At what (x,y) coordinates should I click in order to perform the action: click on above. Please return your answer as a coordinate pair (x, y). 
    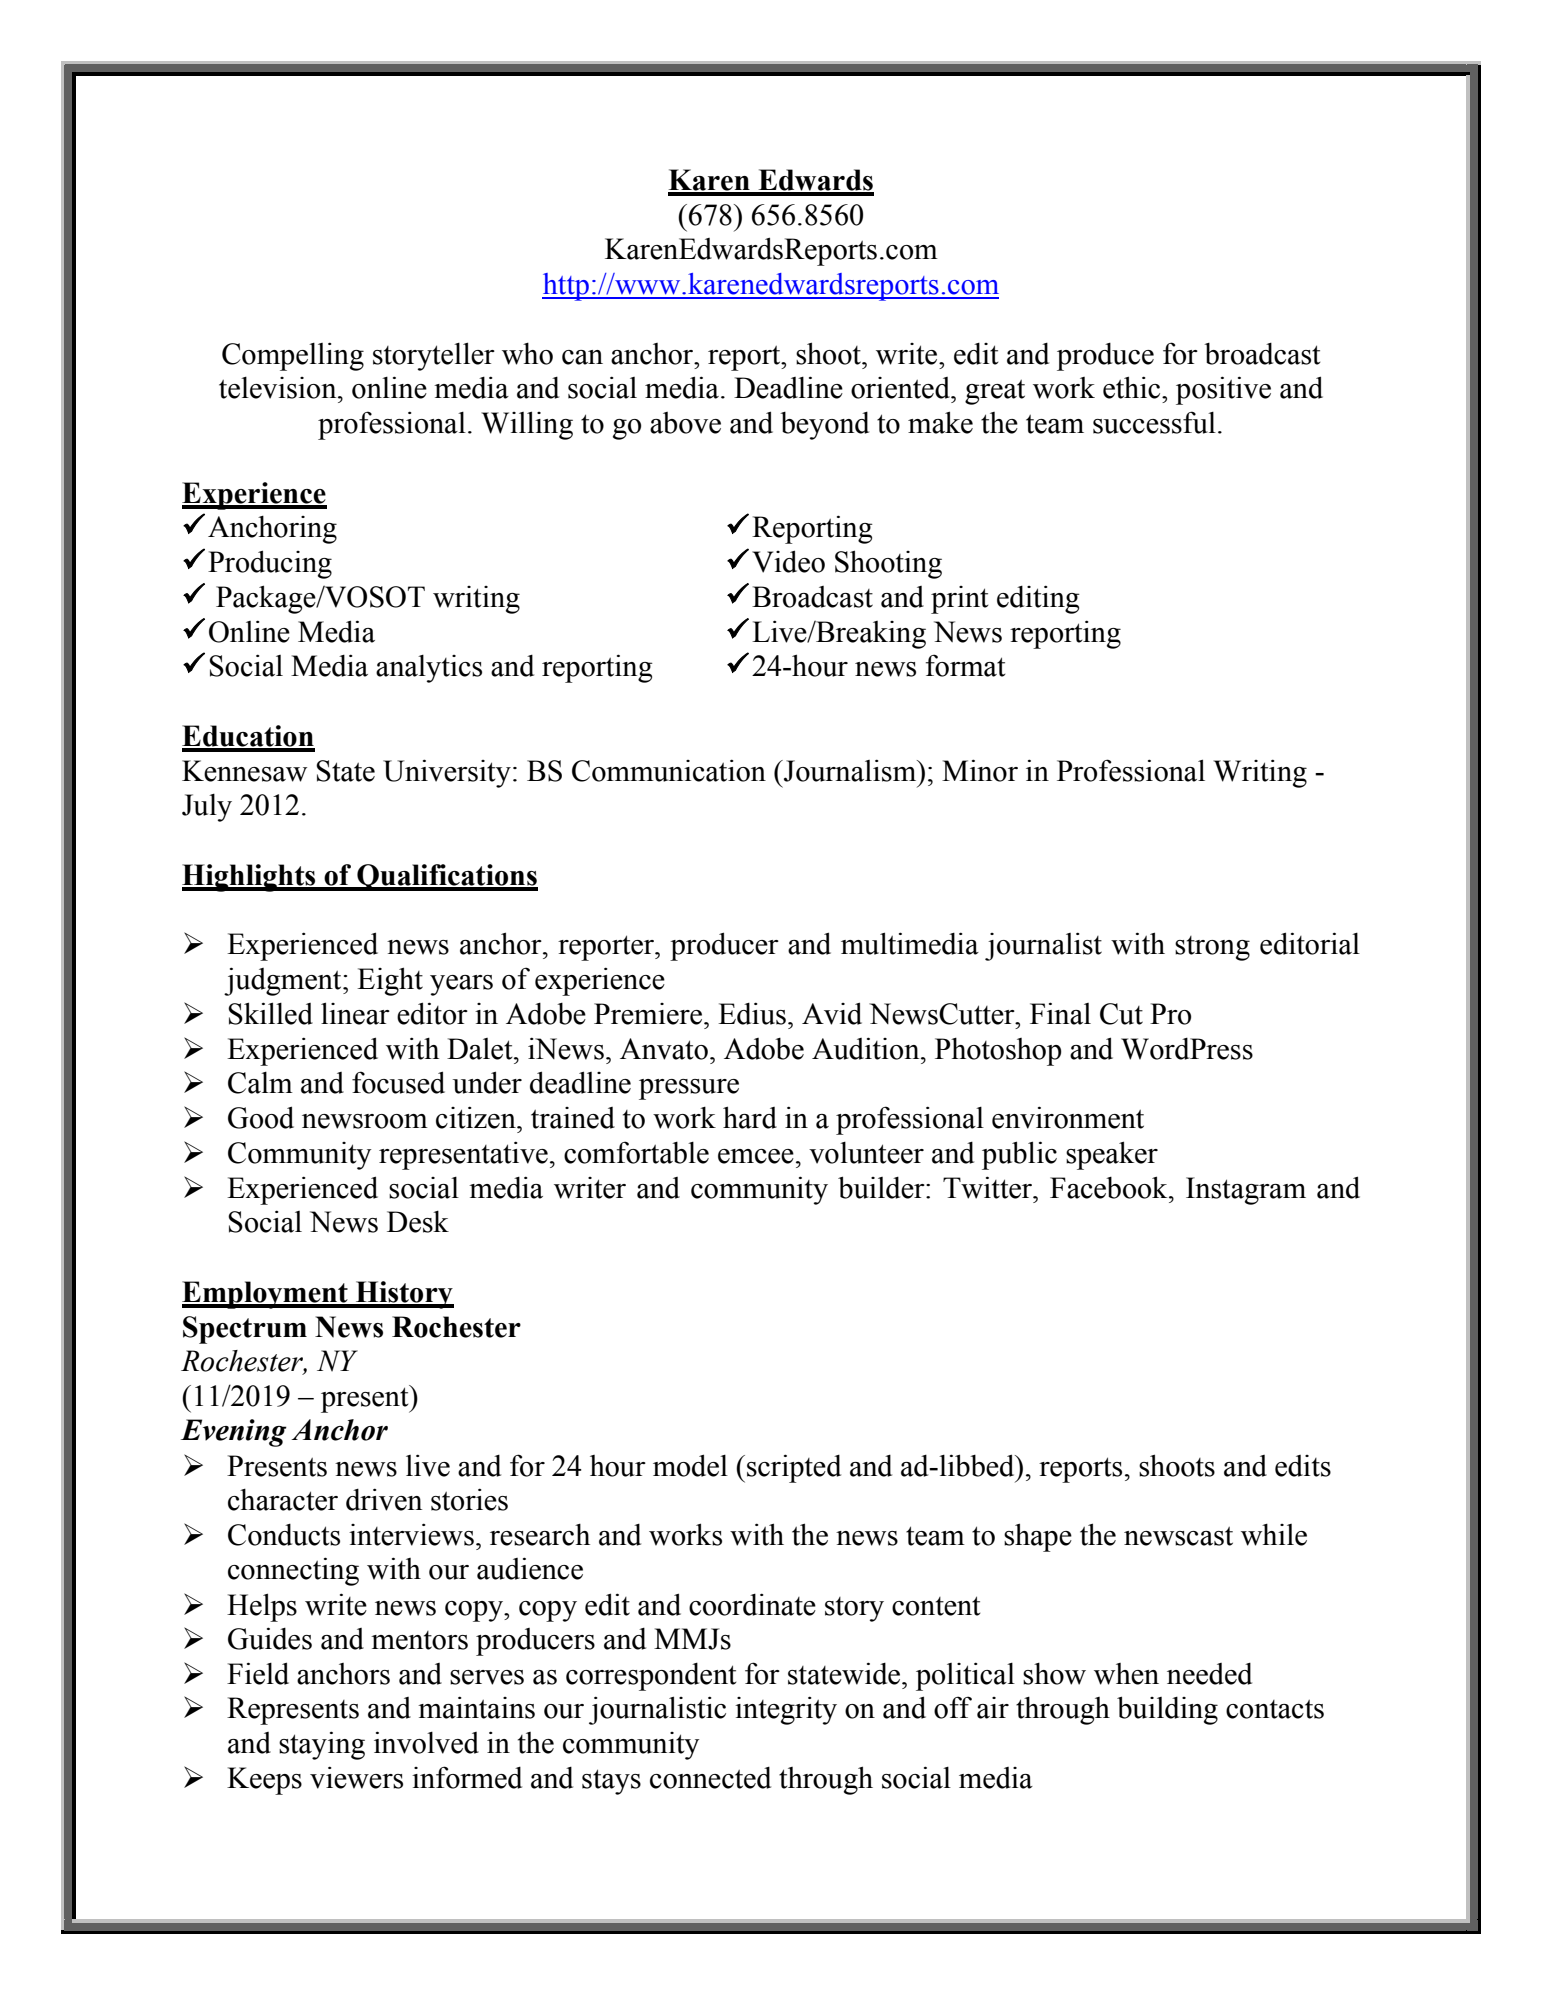
    Looking at the image, I should click on (685, 423).
